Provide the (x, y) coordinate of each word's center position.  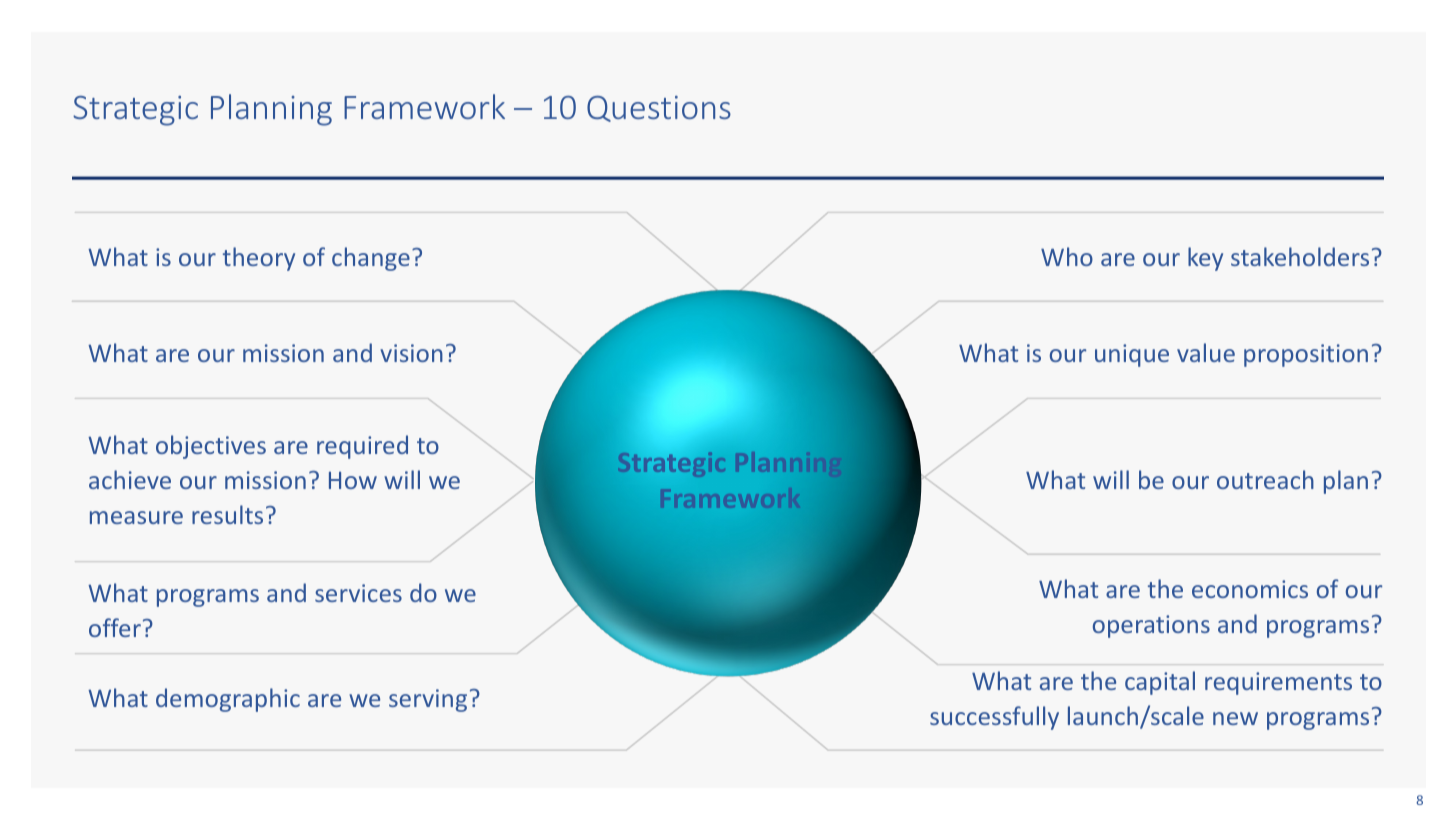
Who (1067, 256)
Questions (659, 109)
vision (411, 353)
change (371, 259)
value (1206, 352)
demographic (228, 700)
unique (1132, 355)
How (353, 480)
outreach (1265, 479)
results (227, 514)
